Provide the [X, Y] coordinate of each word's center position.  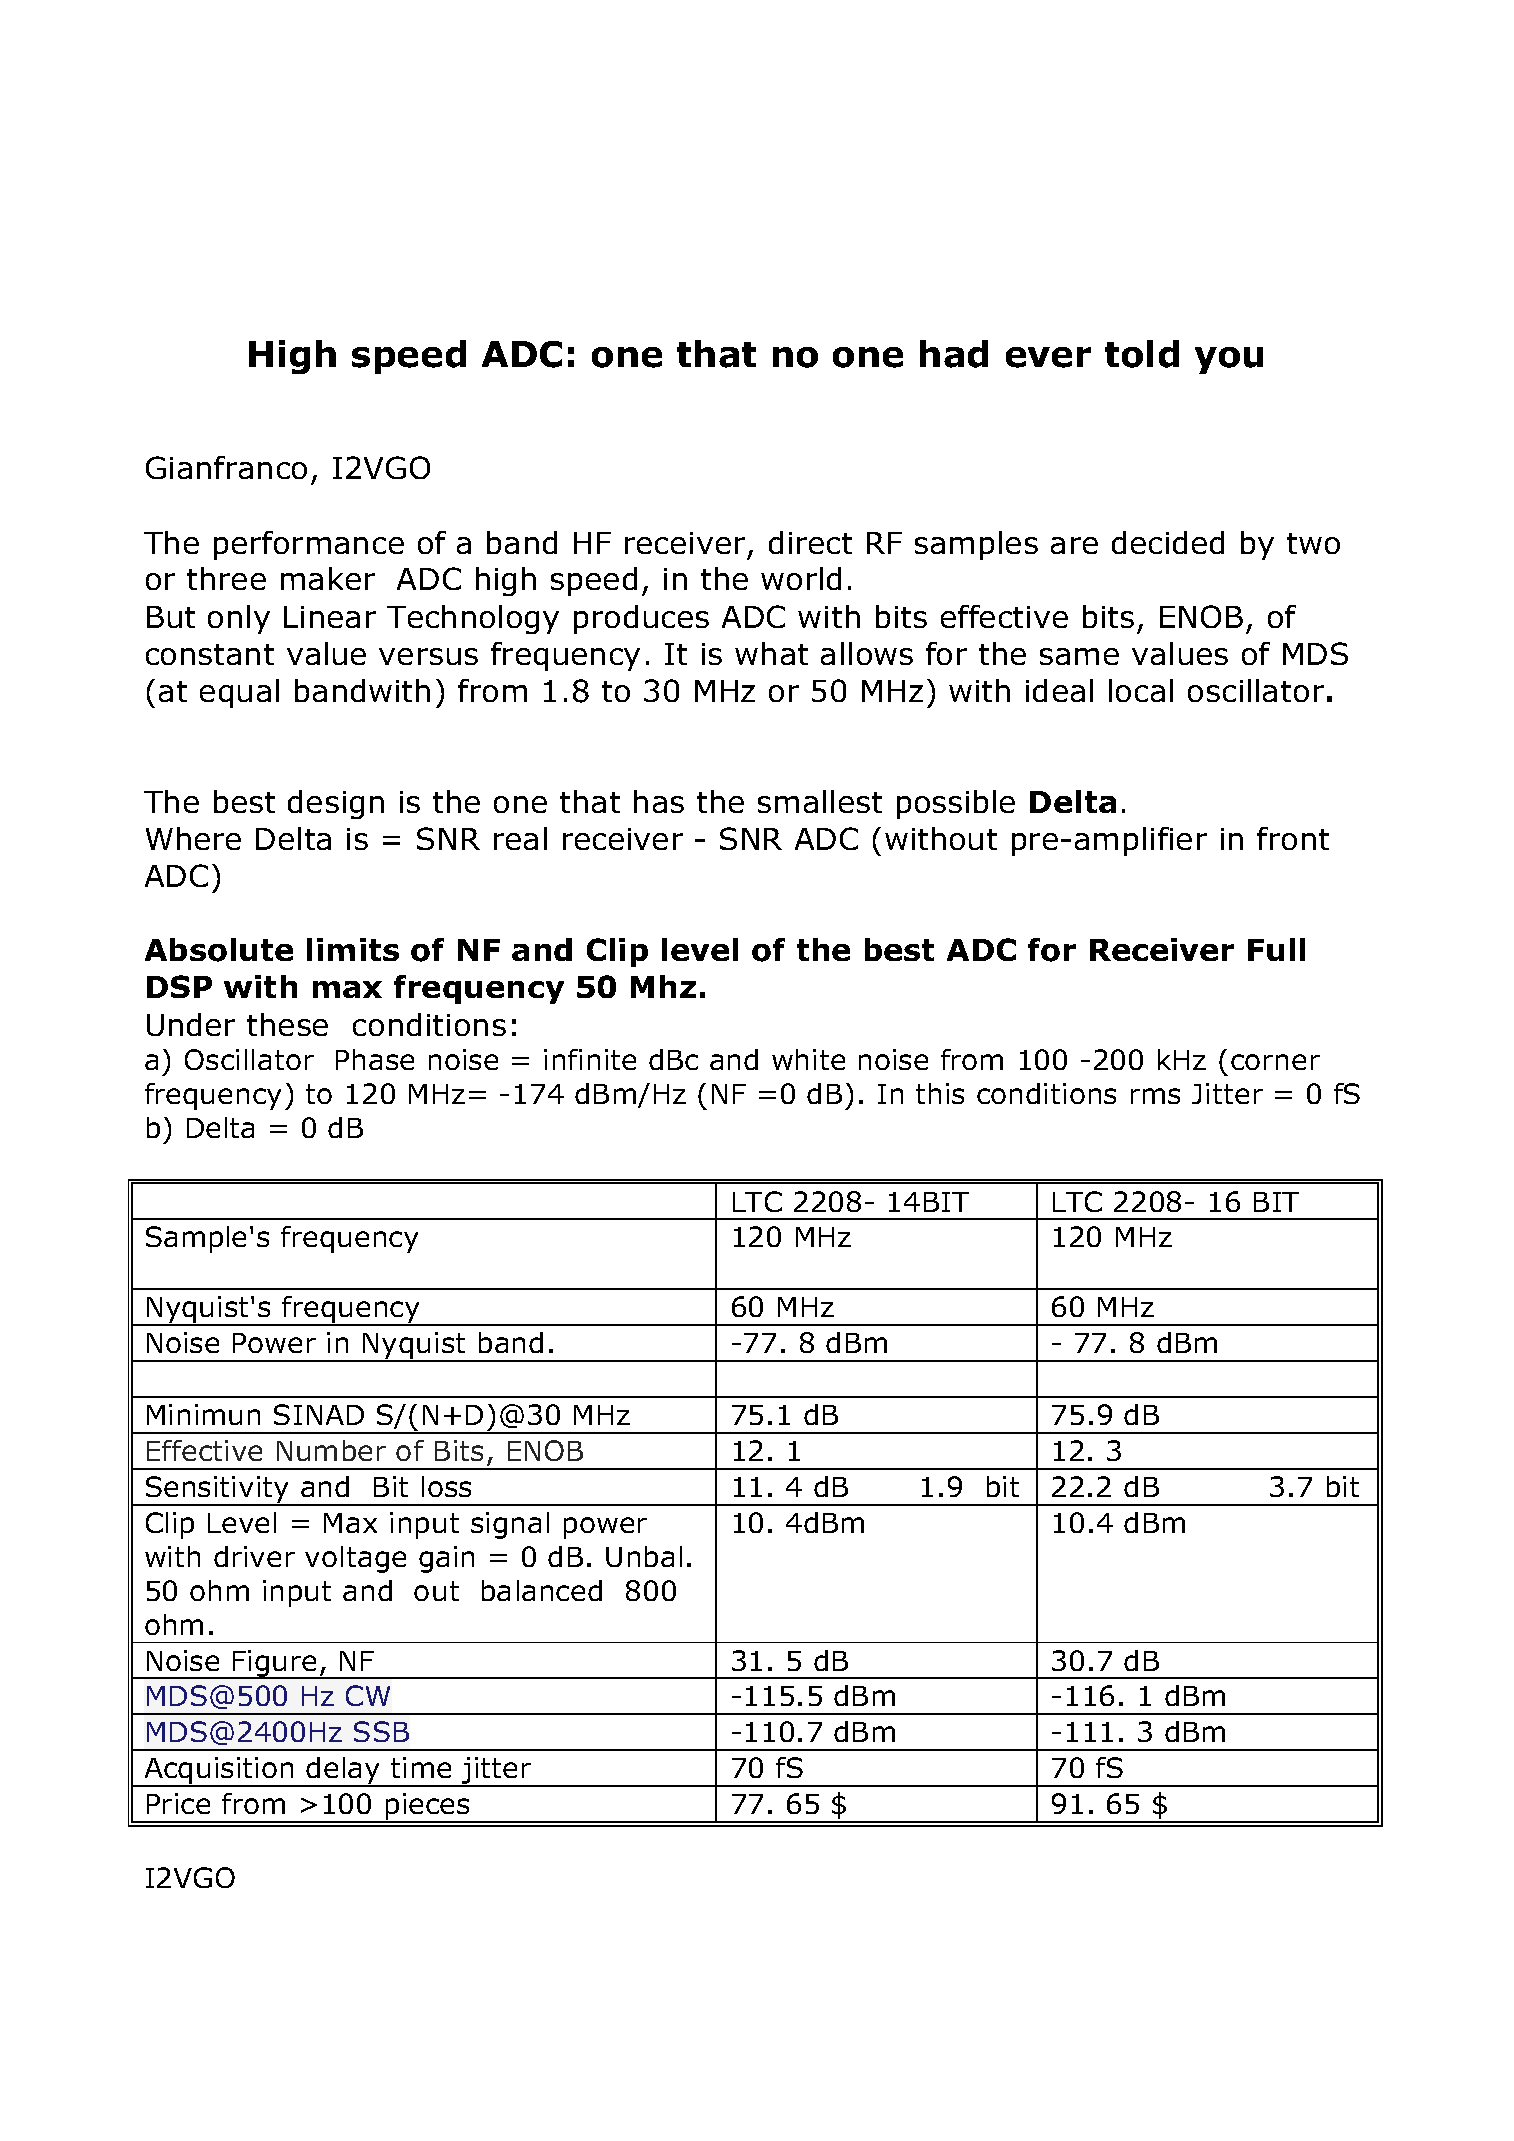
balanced [542, 1590]
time [421, 1767]
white [808, 1059]
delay [344, 1772]
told [1142, 354]
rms [1155, 1096]
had [954, 354]
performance [309, 545]
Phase [375, 1059]
